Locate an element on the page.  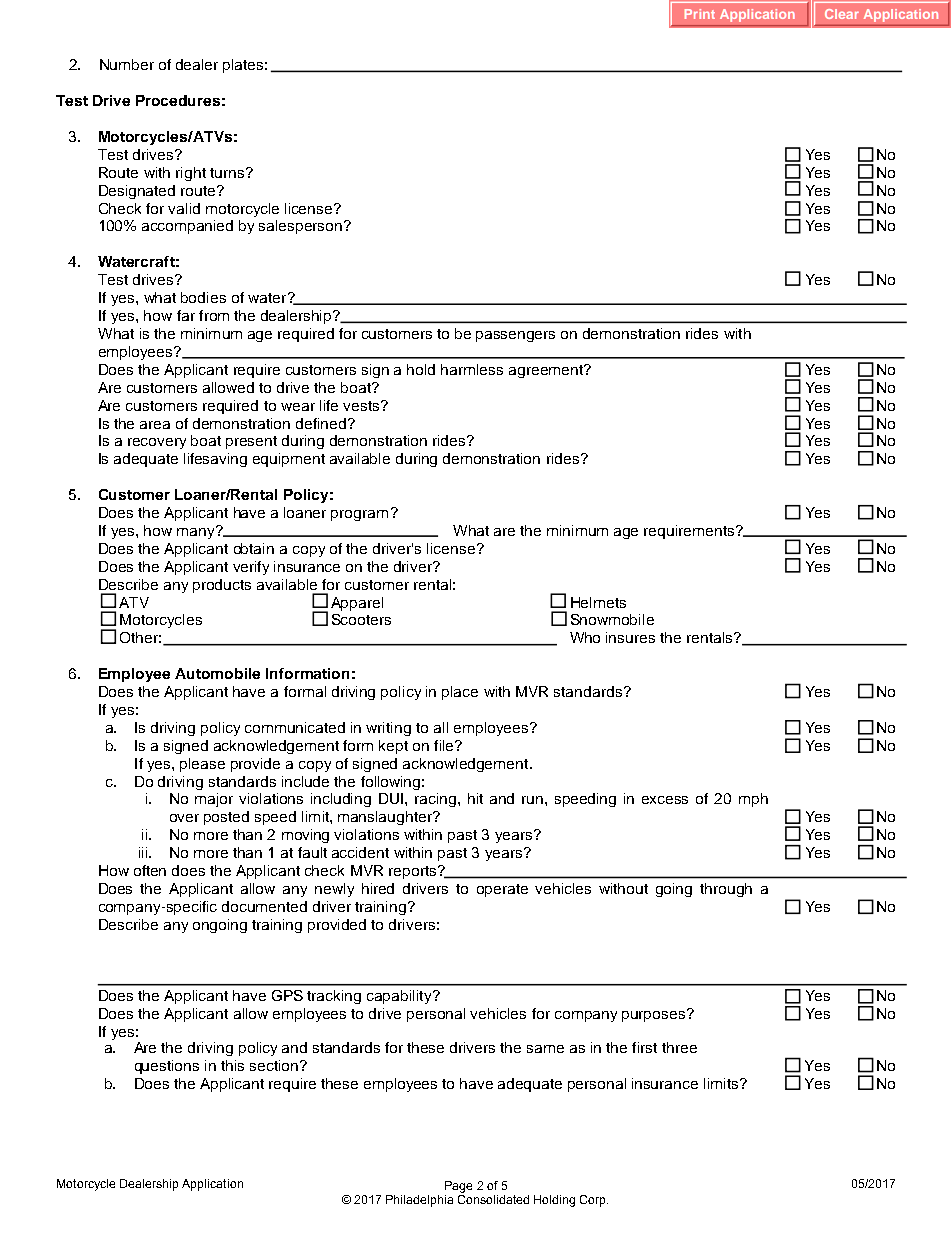
harmless is located at coordinates (472, 369).
